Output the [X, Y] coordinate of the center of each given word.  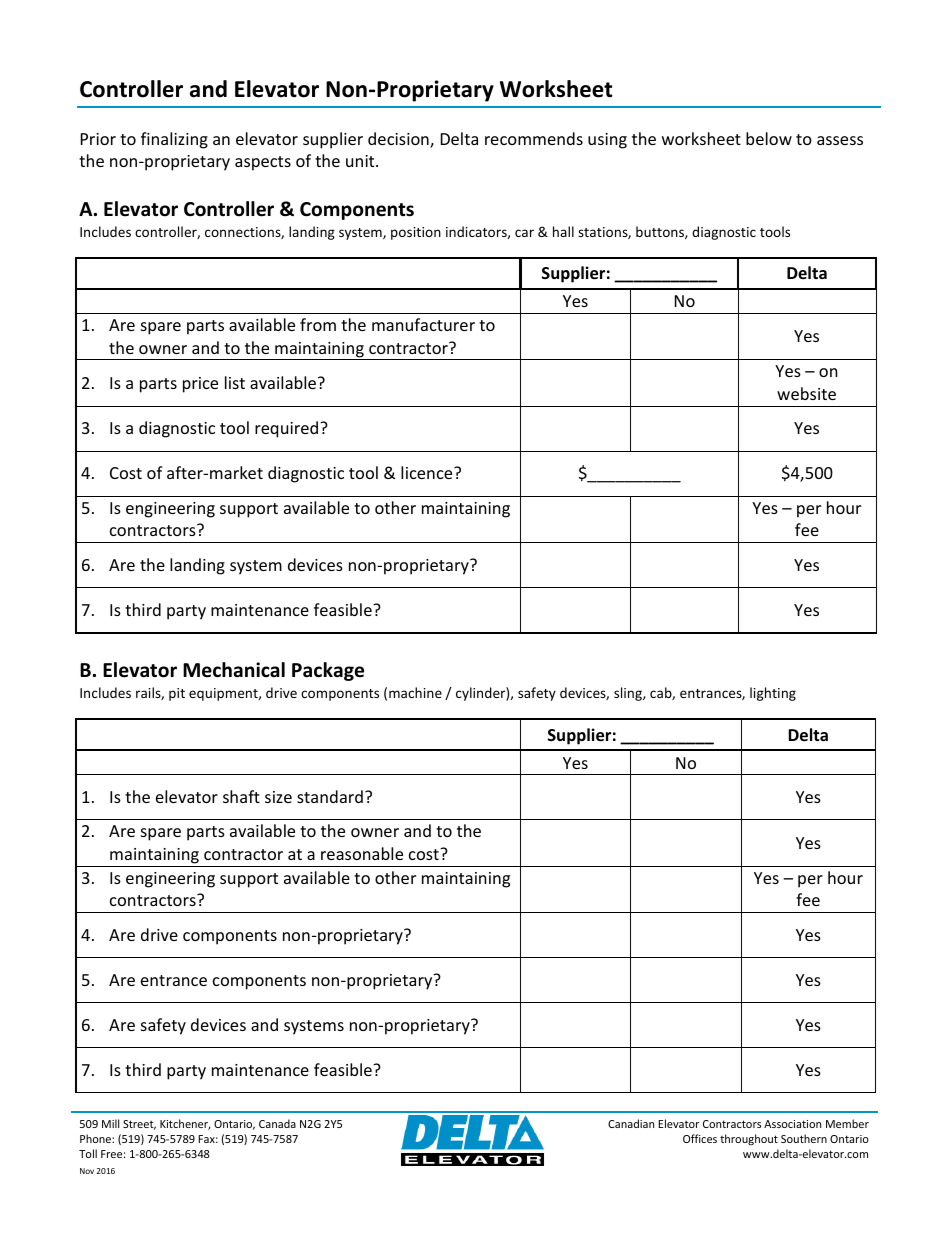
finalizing [174, 140]
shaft [241, 796]
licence [428, 472]
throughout [749, 1139]
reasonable [362, 853]
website [806, 393]
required [288, 429]
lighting [773, 694]
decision [399, 140]
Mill [110, 1123]
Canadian [631, 1123]
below [769, 138]
